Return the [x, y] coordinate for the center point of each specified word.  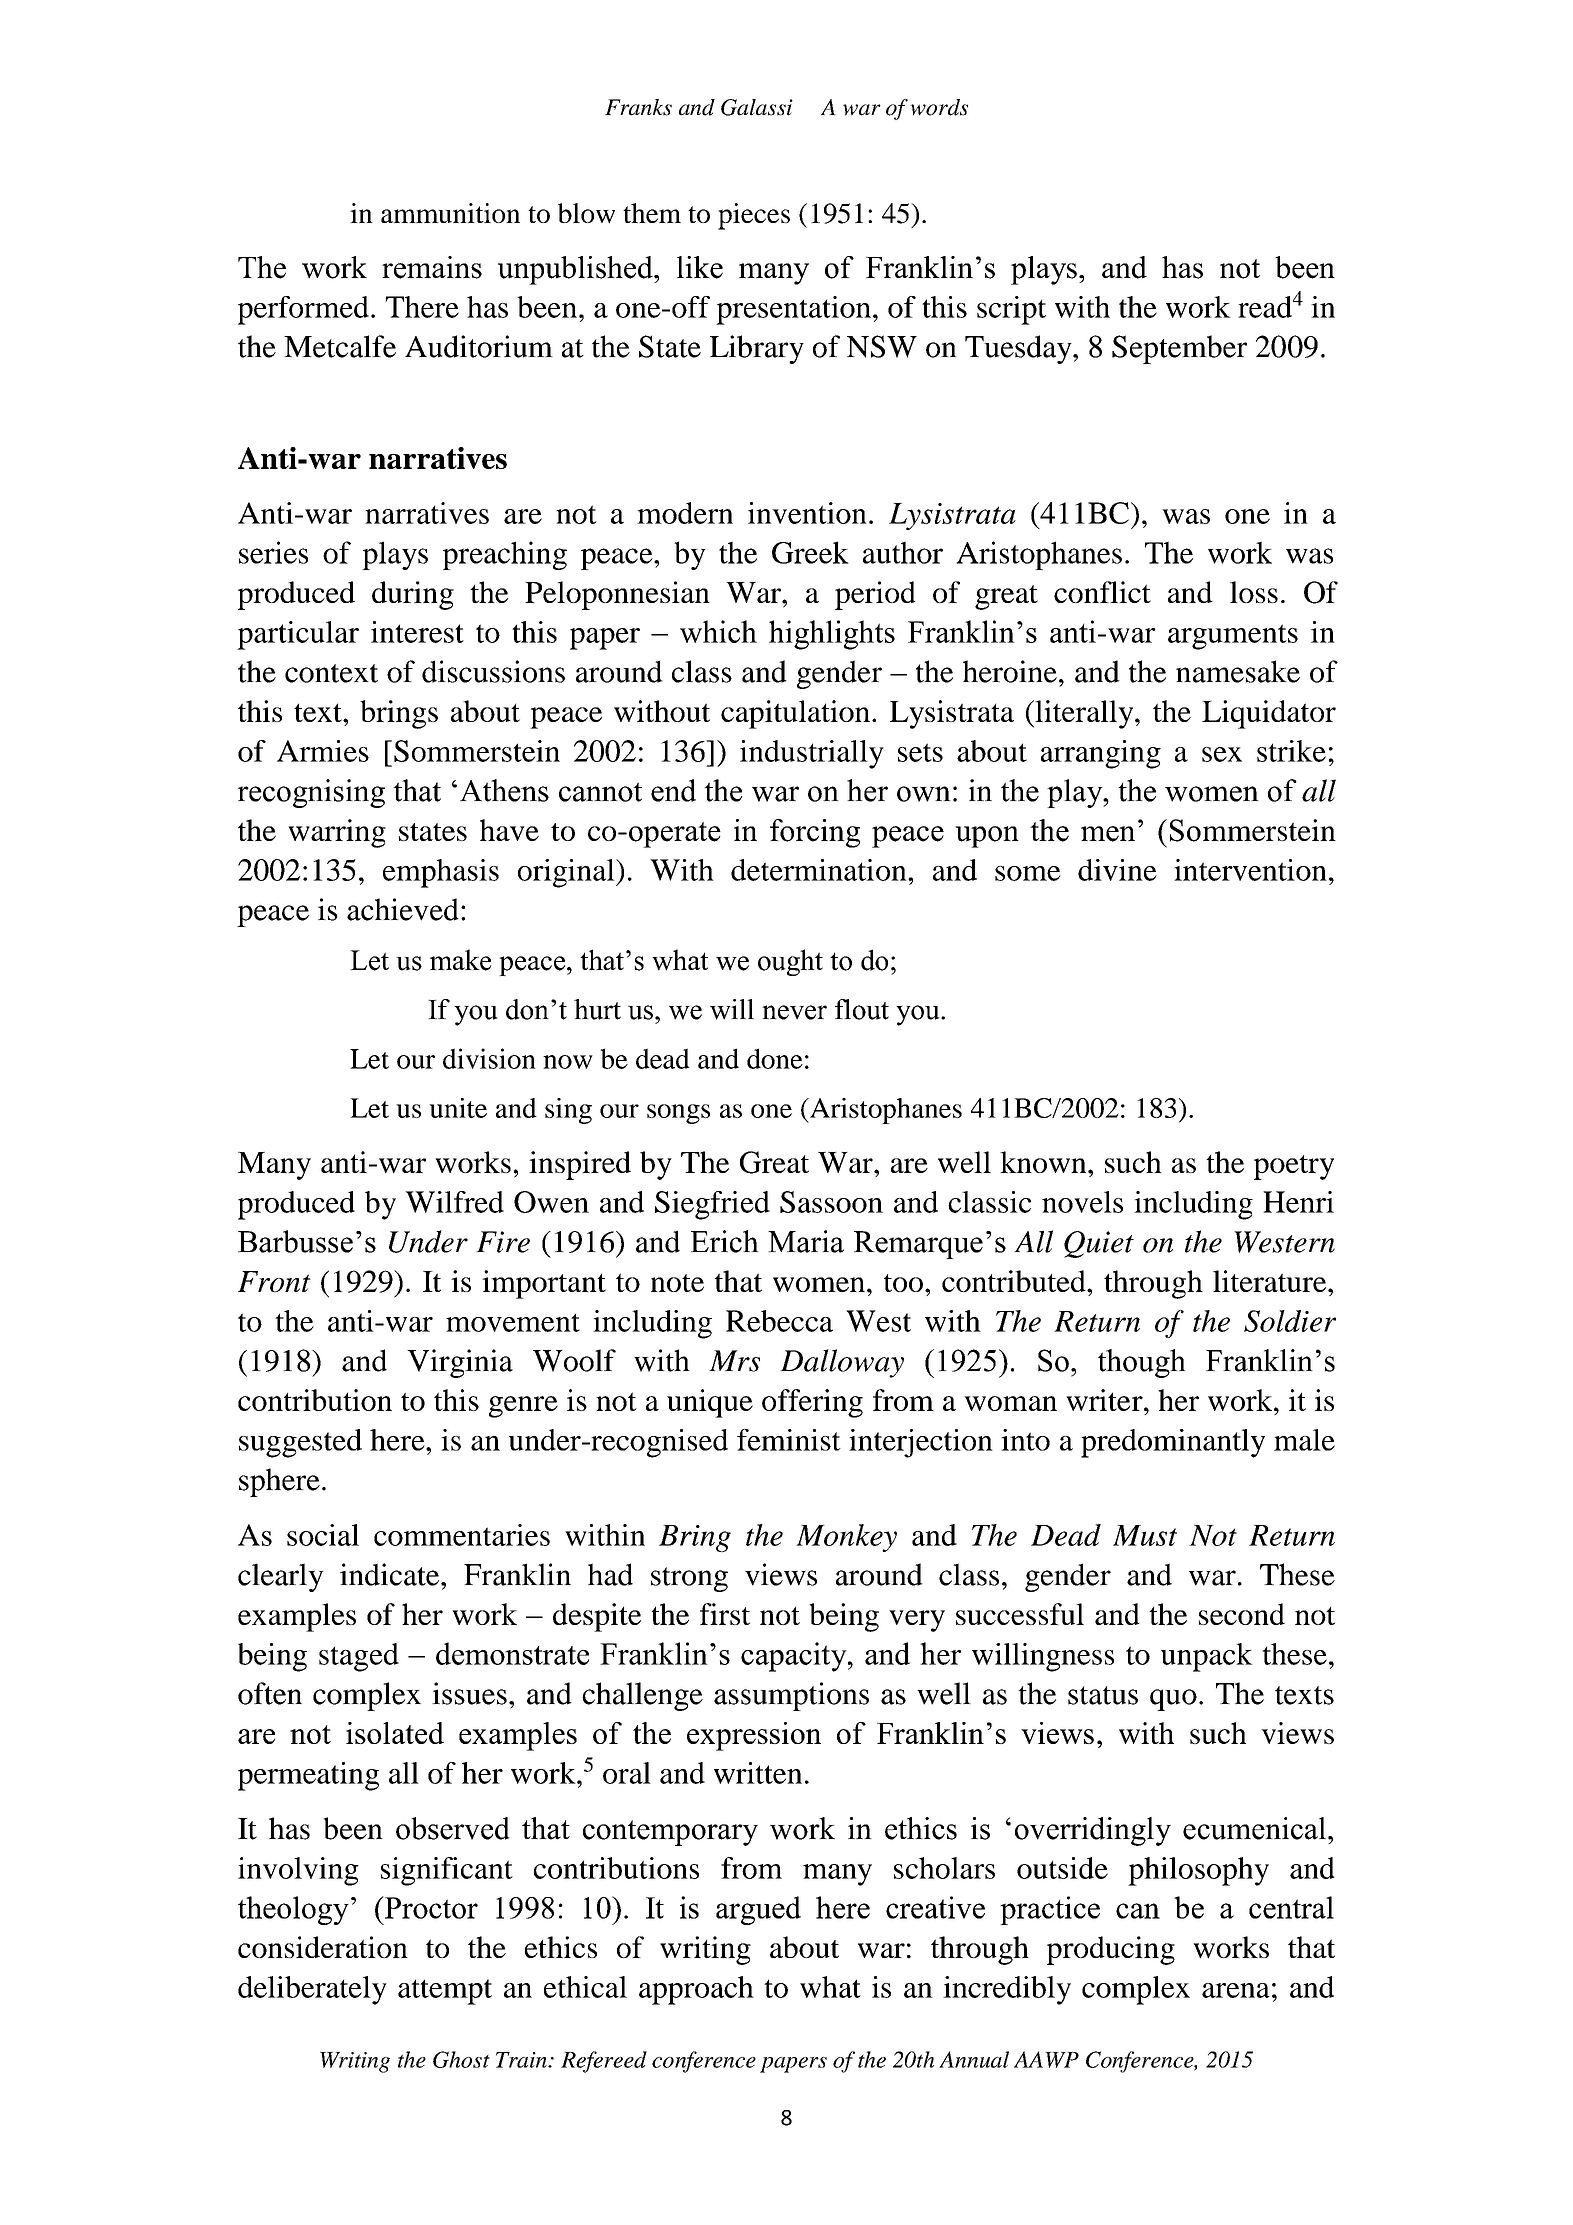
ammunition [450, 213]
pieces [754, 216]
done [775, 1058]
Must [1145, 1535]
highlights [832, 635]
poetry [1294, 1167]
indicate [391, 1574]
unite [458, 1108]
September [1179, 349]
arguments [1233, 637]
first [725, 1614]
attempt [445, 1992]
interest [417, 632]
